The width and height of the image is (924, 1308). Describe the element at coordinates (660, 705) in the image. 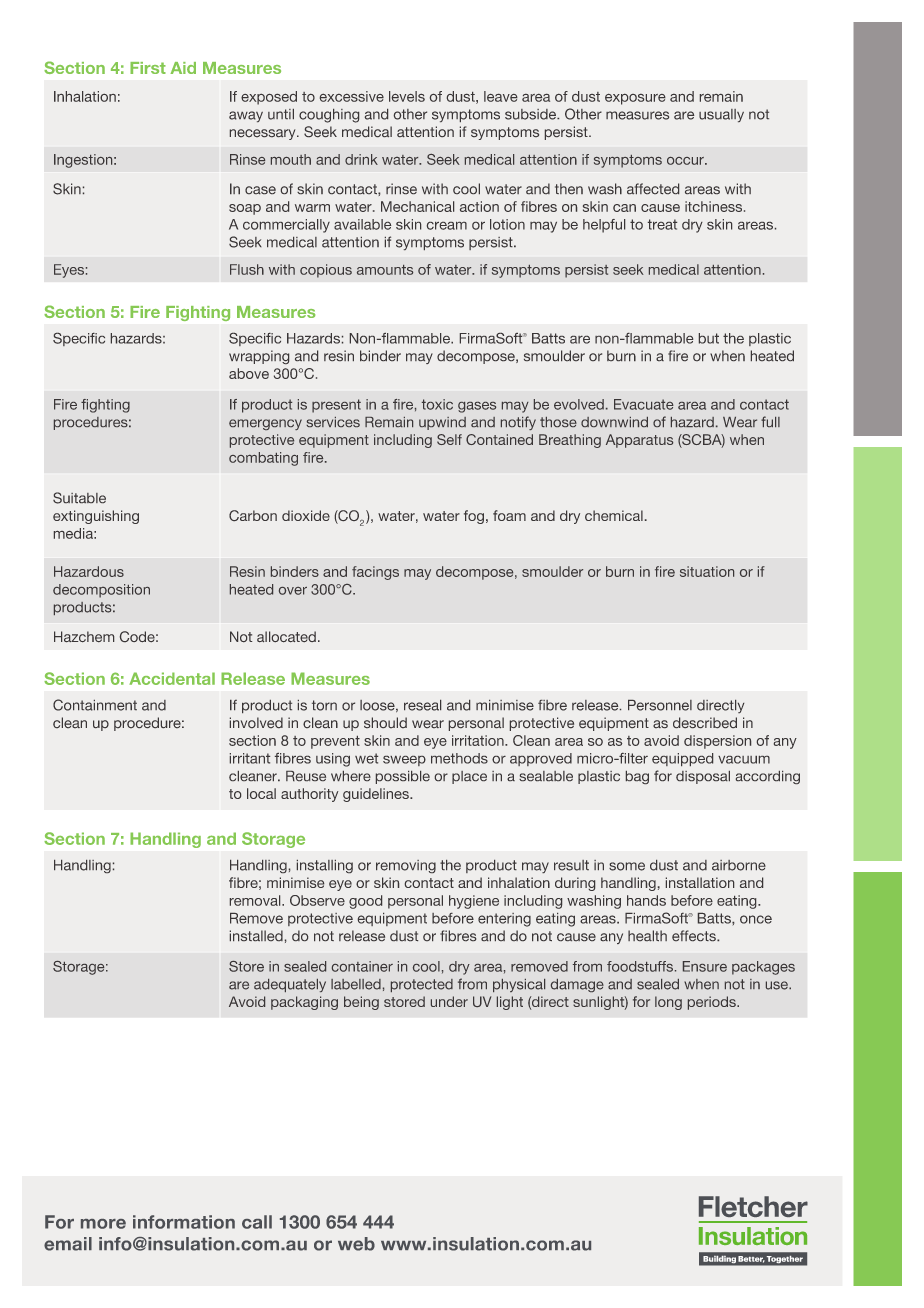

I see `Personnel` at that location.
